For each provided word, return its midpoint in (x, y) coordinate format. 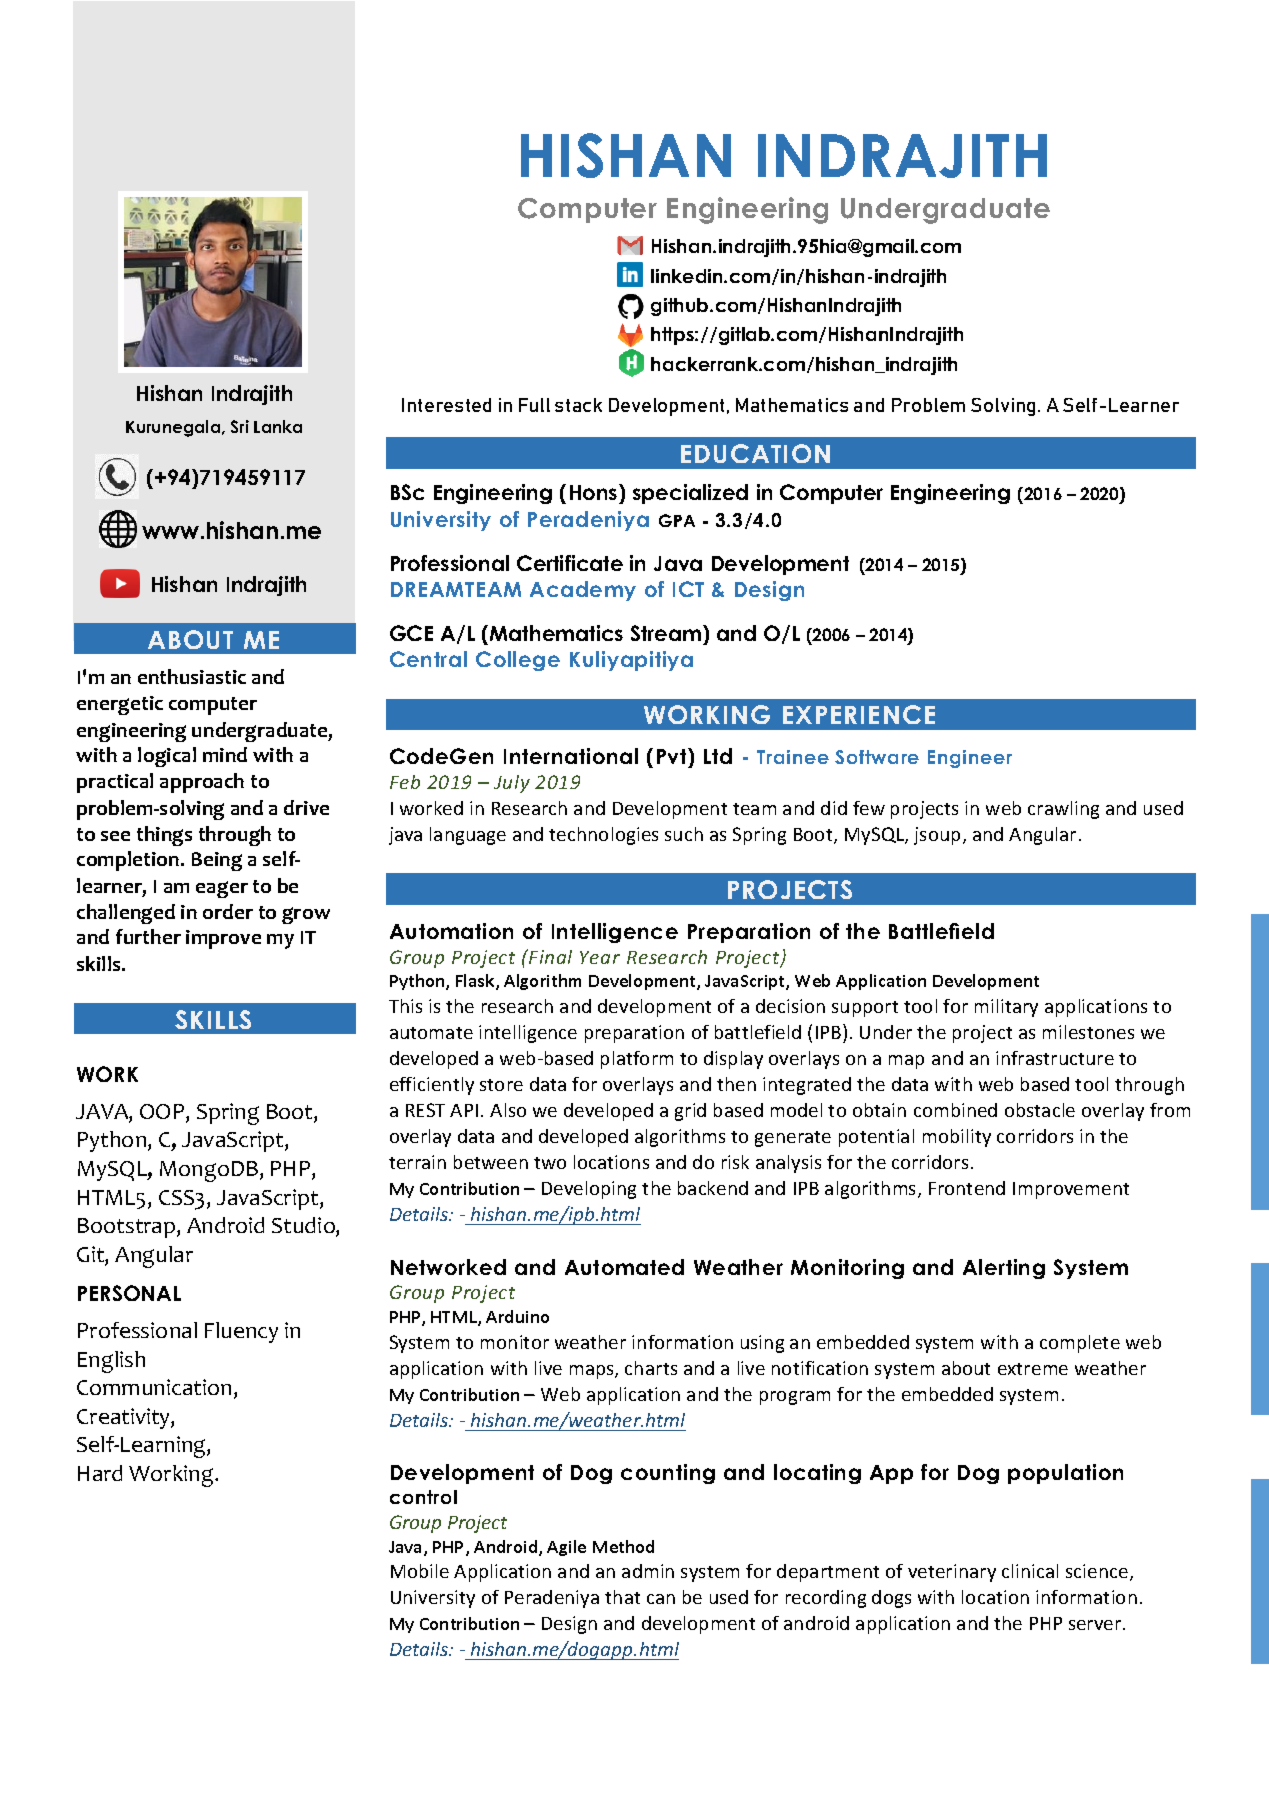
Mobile (420, 1571)
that (622, 1597)
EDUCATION (755, 453)
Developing (589, 1190)
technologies (603, 836)
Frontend (967, 1188)
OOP (163, 1113)
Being (217, 861)
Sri (240, 426)
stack (578, 405)
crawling (1063, 810)
